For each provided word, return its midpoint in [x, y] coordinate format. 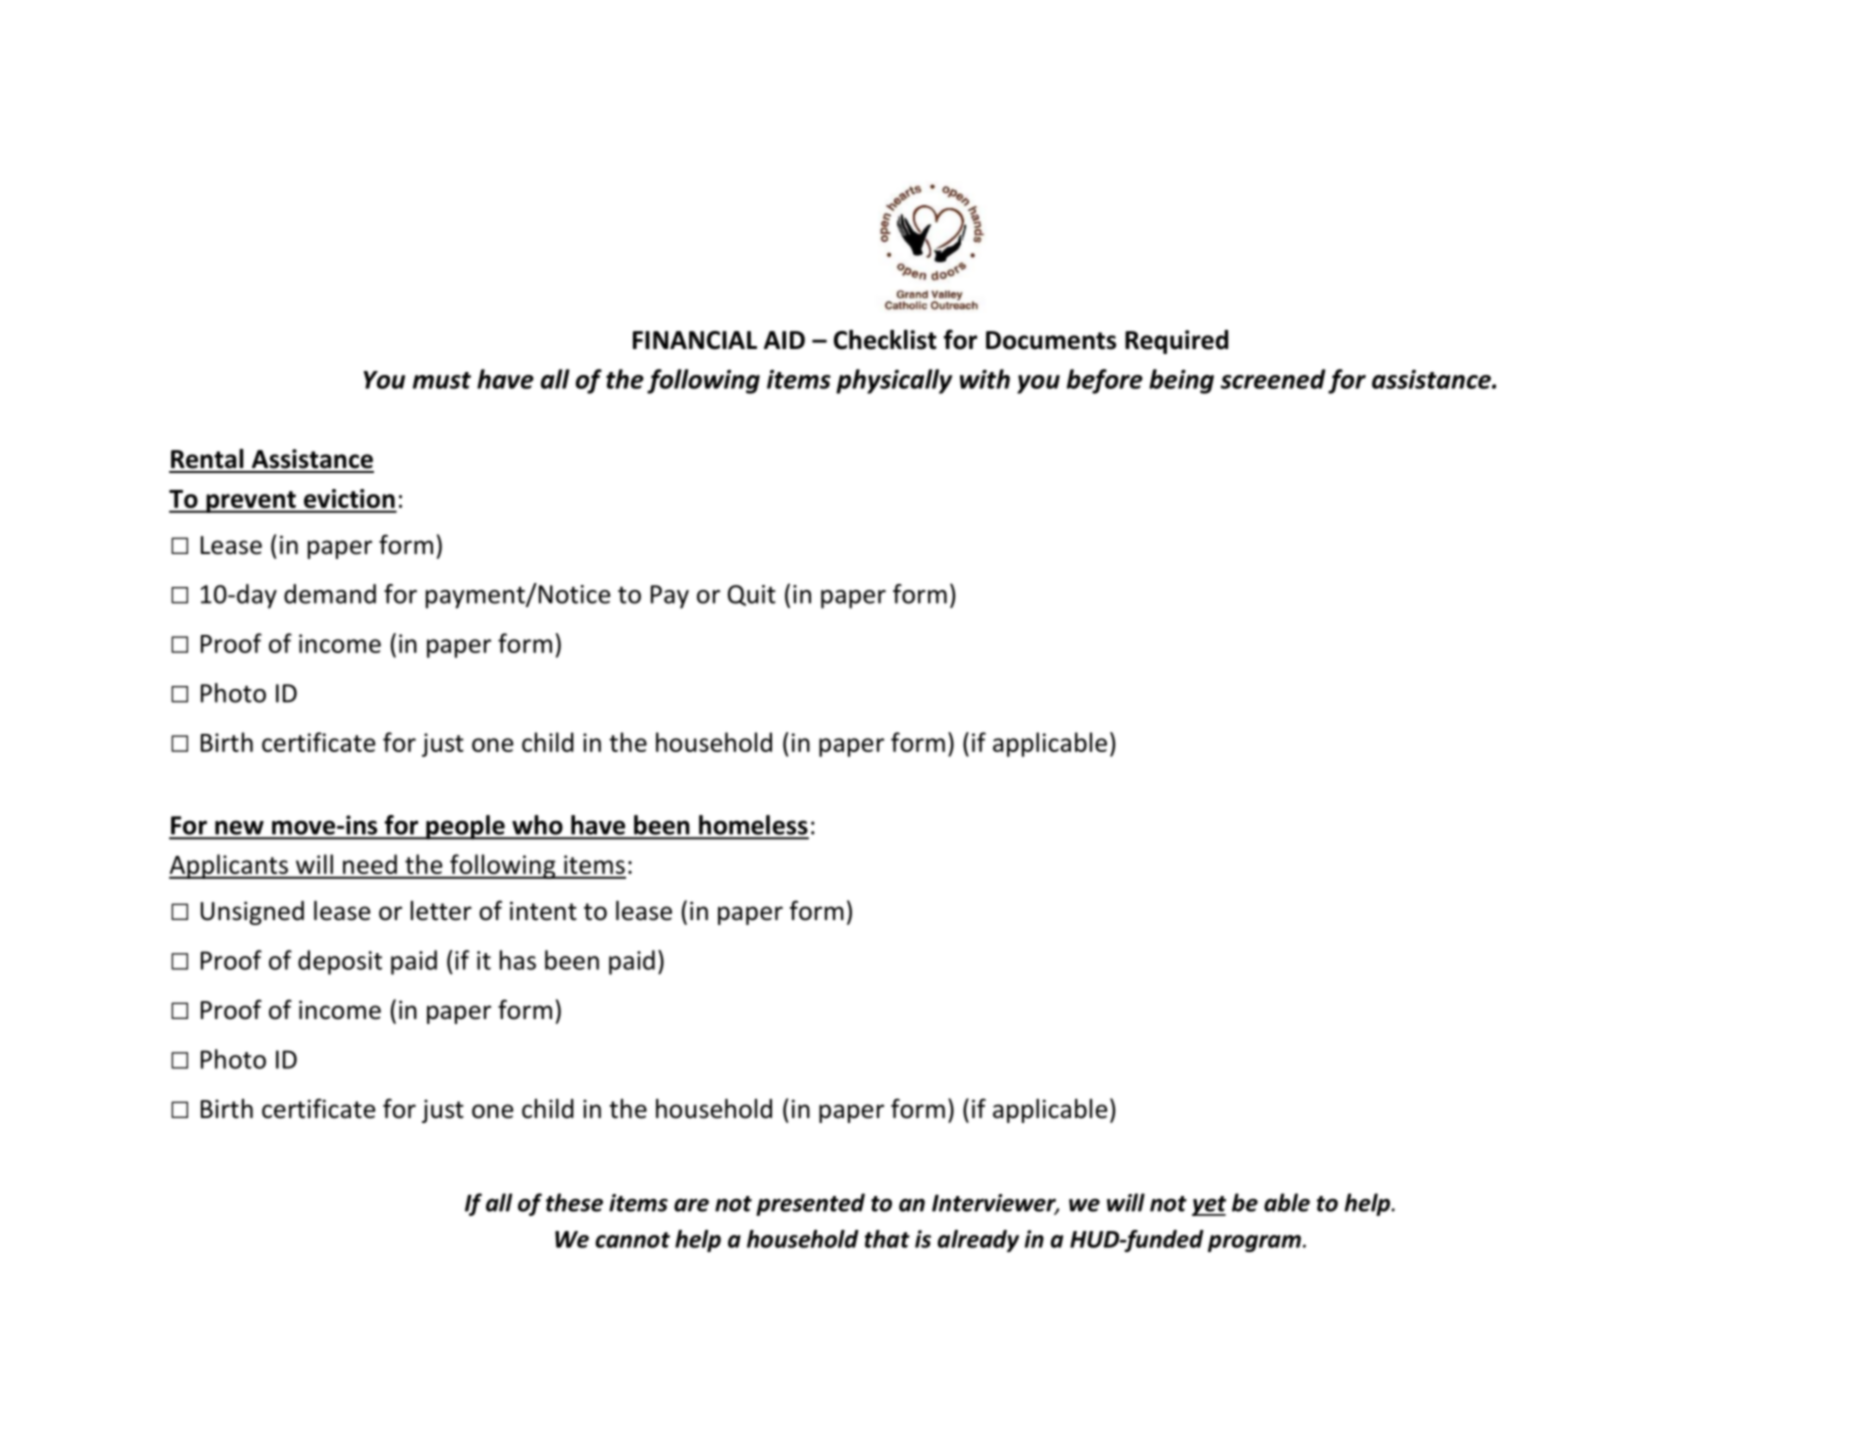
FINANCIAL [695, 340]
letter [441, 911]
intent [543, 911]
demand [330, 594]
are [691, 1205]
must [442, 380]
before [1105, 381]
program [1254, 1243]
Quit [752, 595]
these [574, 1202]
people [465, 827]
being [1181, 381]
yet [1209, 1206]
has [518, 960]
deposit [340, 962]
